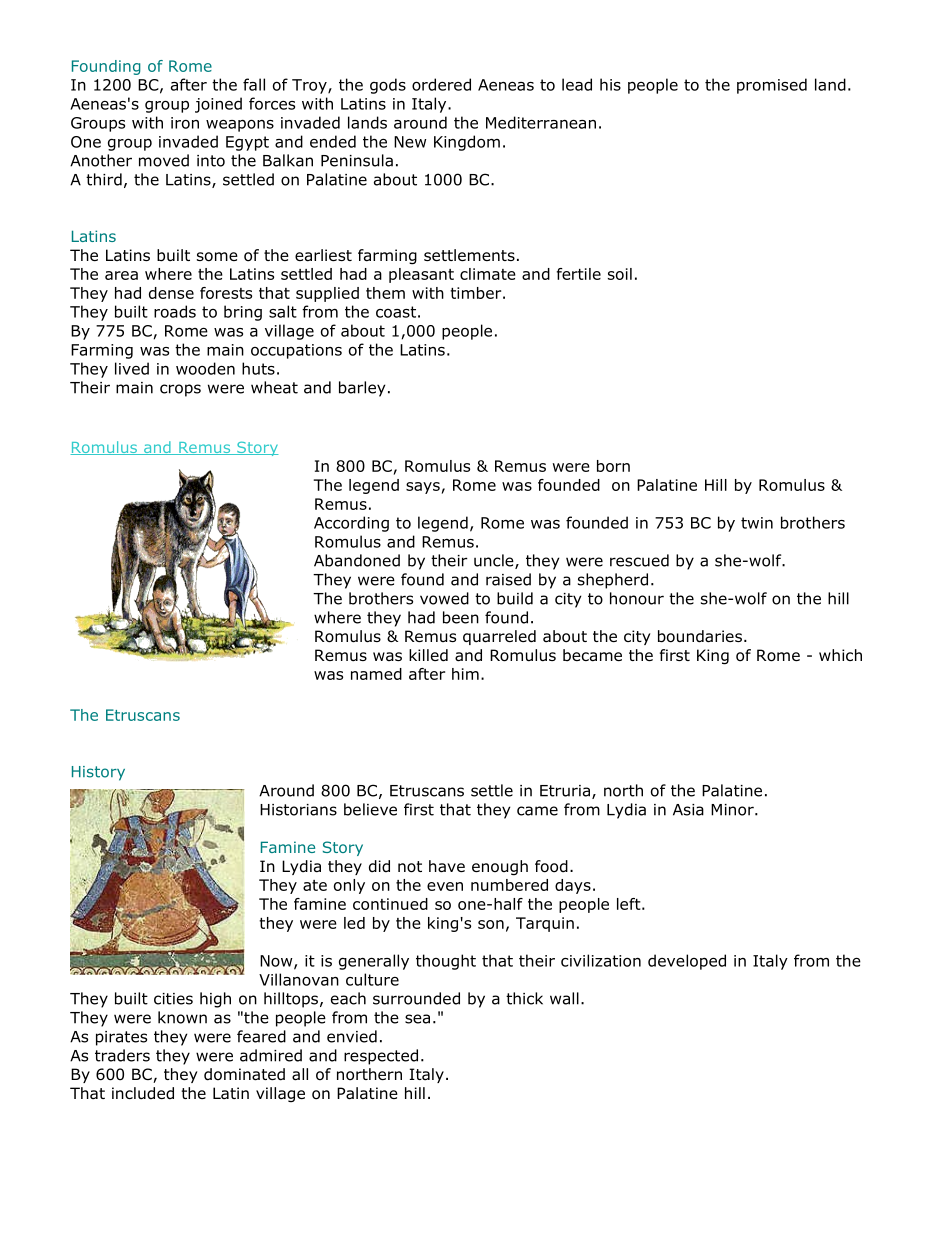 Image resolution: width=952 pixels, height=1233 pixels. Describe the element at coordinates (687, 962) in the screenshot. I see `developed` at that location.
